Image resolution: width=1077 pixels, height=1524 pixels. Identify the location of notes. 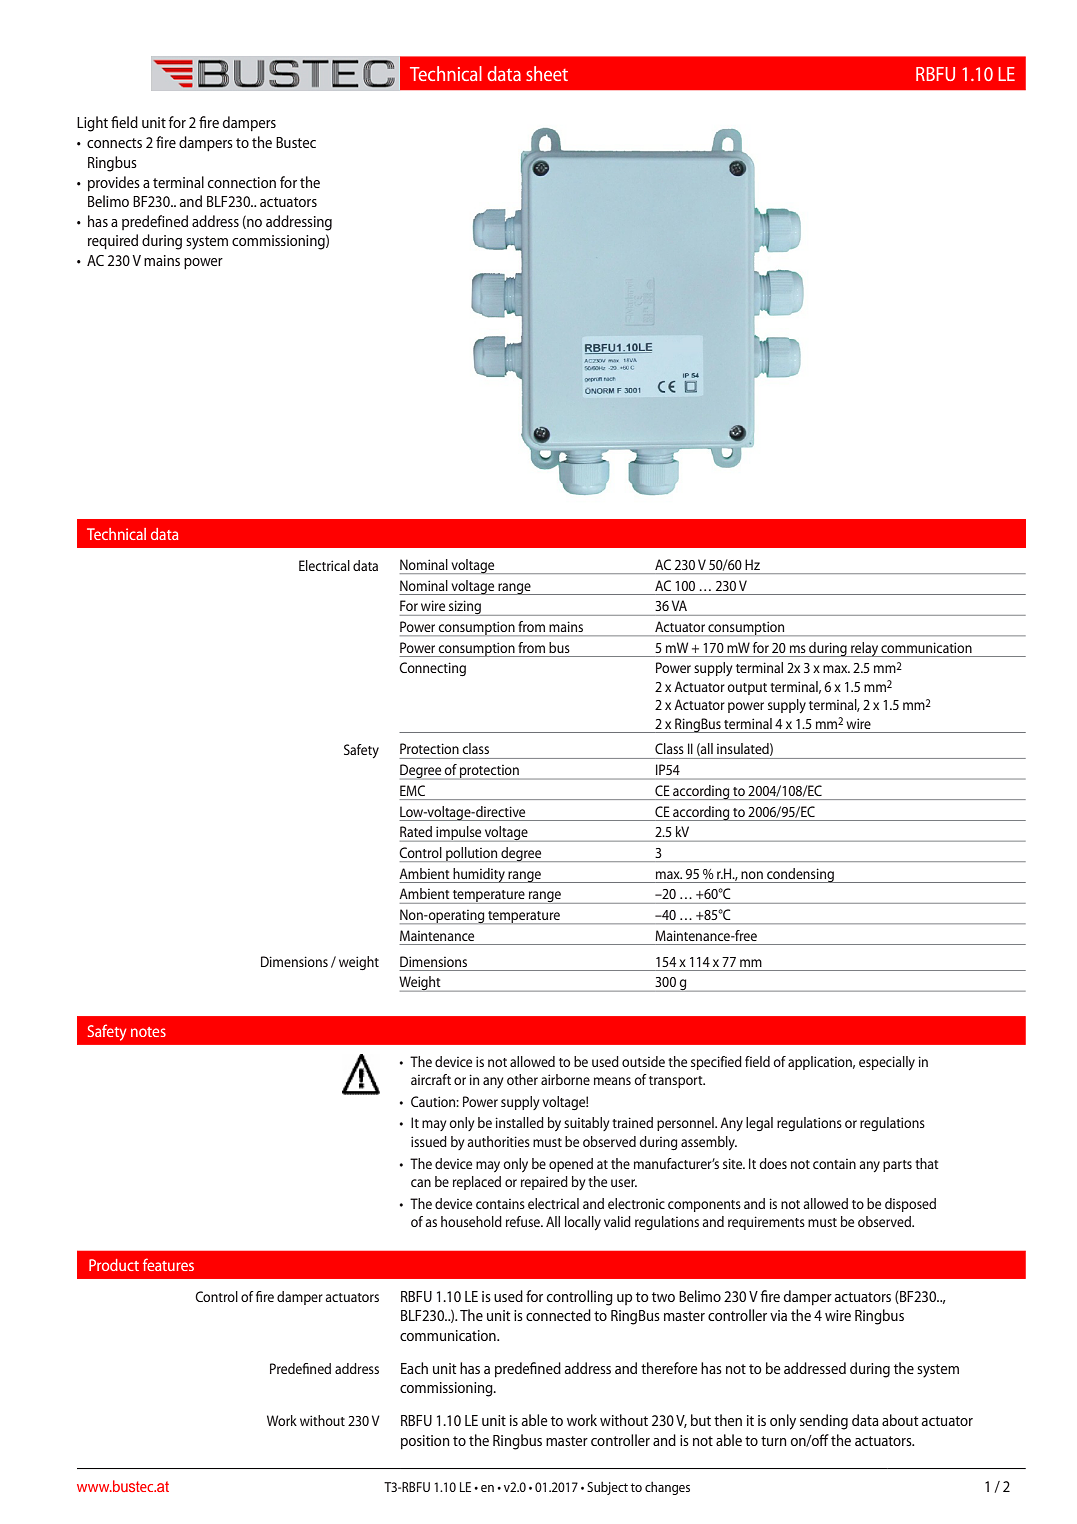
(148, 1032).
